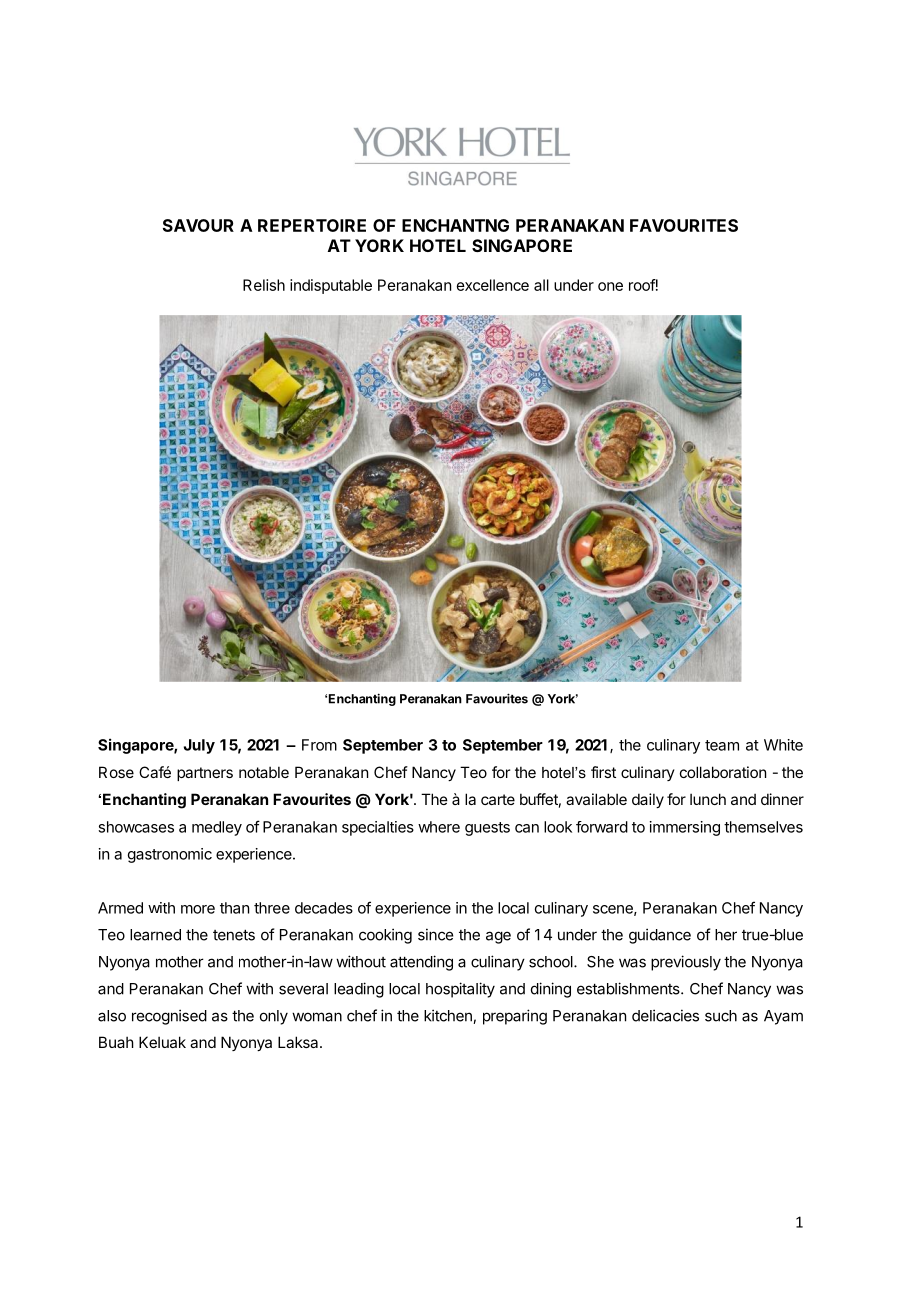 Image resolution: width=924 pixels, height=1308 pixels. What do you see at coordinates (610, 286) in the screenshot?
I see `one` at bounding box center [610, 286].
